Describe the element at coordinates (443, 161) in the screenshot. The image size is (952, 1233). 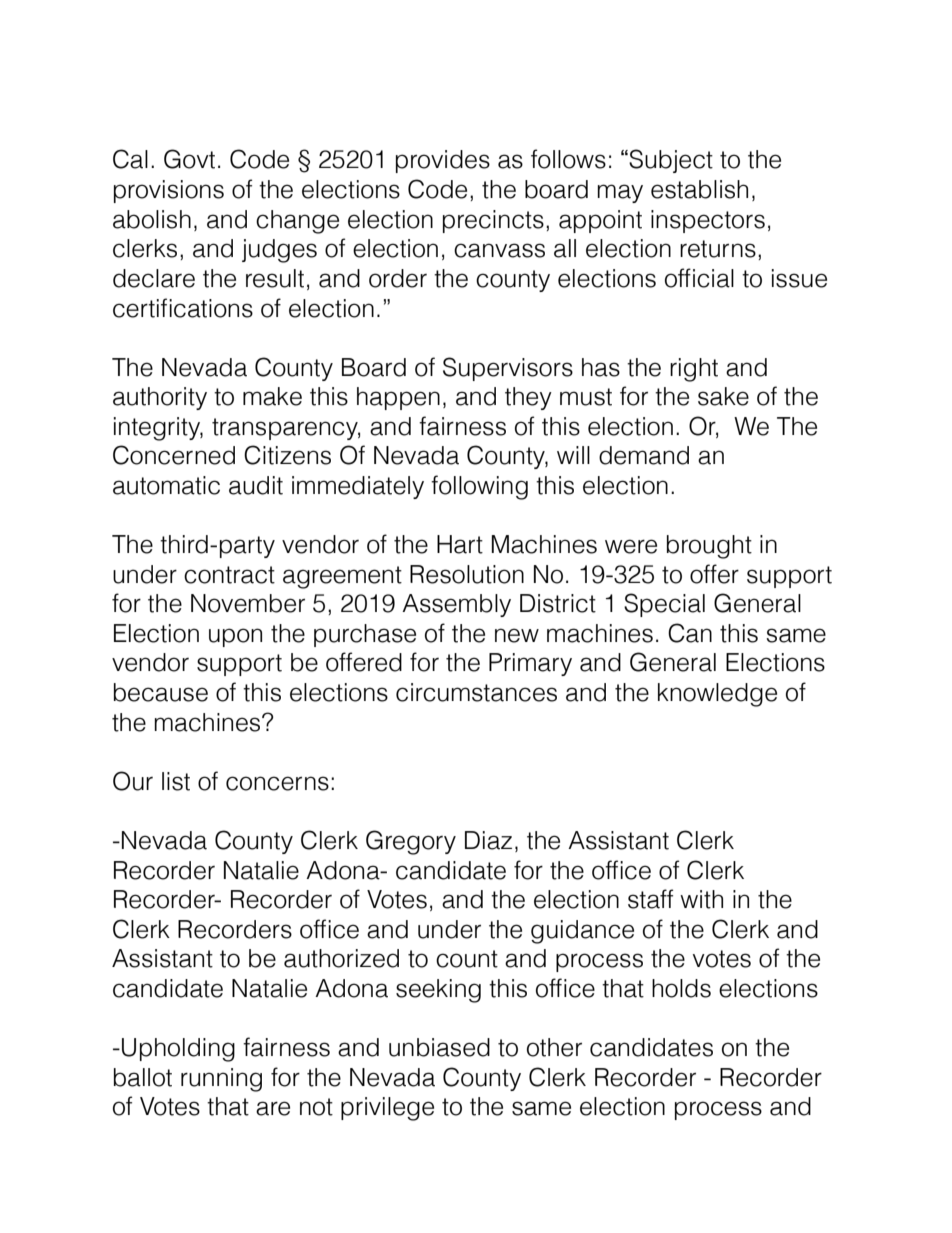
I see `provides` at that location.
